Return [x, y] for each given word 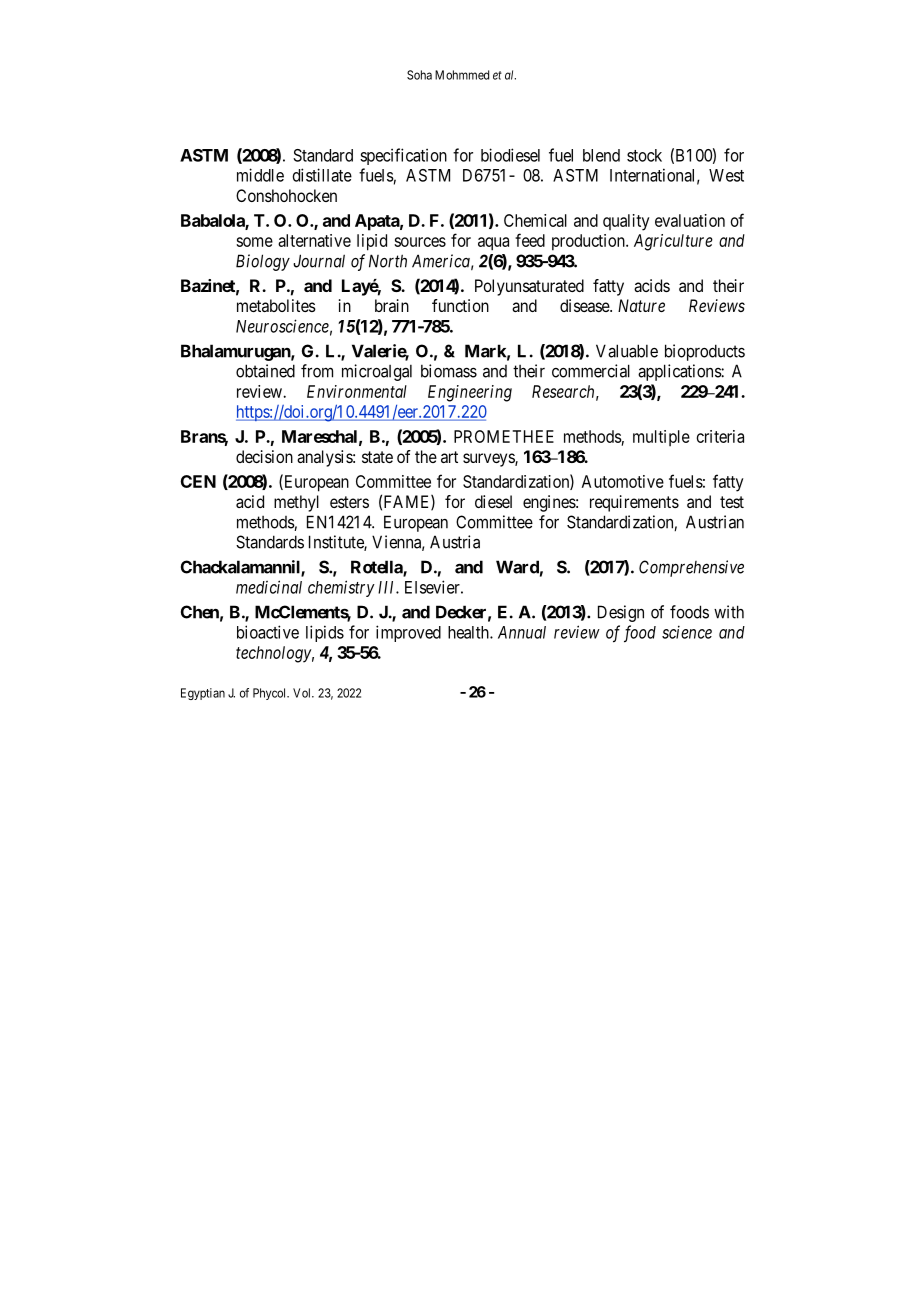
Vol [303, 693]
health [469, 632]
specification [403, 156]
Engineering [470, 393]
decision [264, 456]
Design [621, 613]
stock [644, 155]
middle [260, 175]
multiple [661, 438]
